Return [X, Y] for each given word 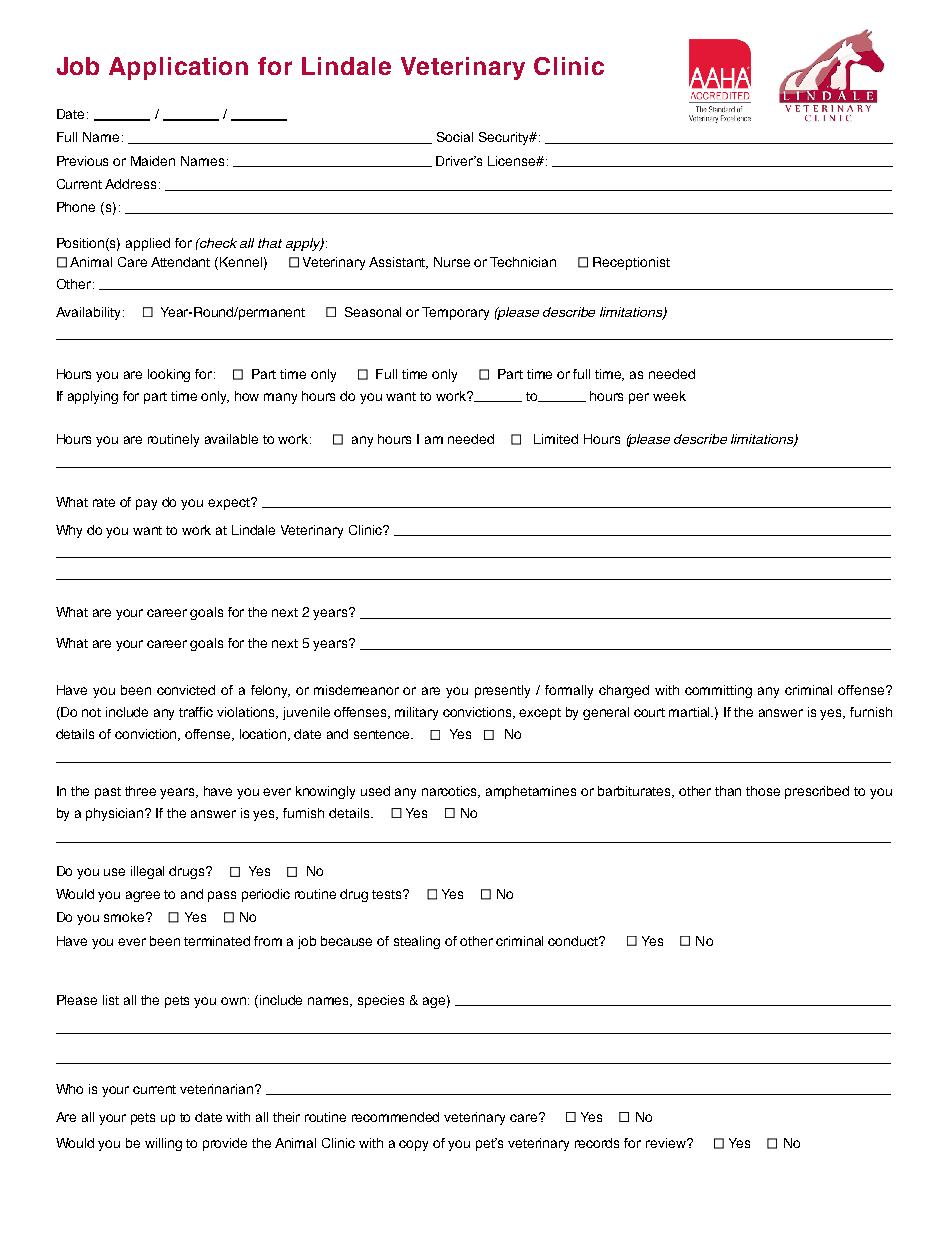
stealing [417, 942]
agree [143, 896]
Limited [556, 439]
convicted [186, 690]
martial [691, 712]
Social [455, 137]
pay [146, 504]
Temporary [455, 313]
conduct [574, 941]
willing [163, 1144]
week [669, 396]
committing [718, 691]
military [416, 713]
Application [178, 68]
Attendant [180, 262]
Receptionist [631, 263]
